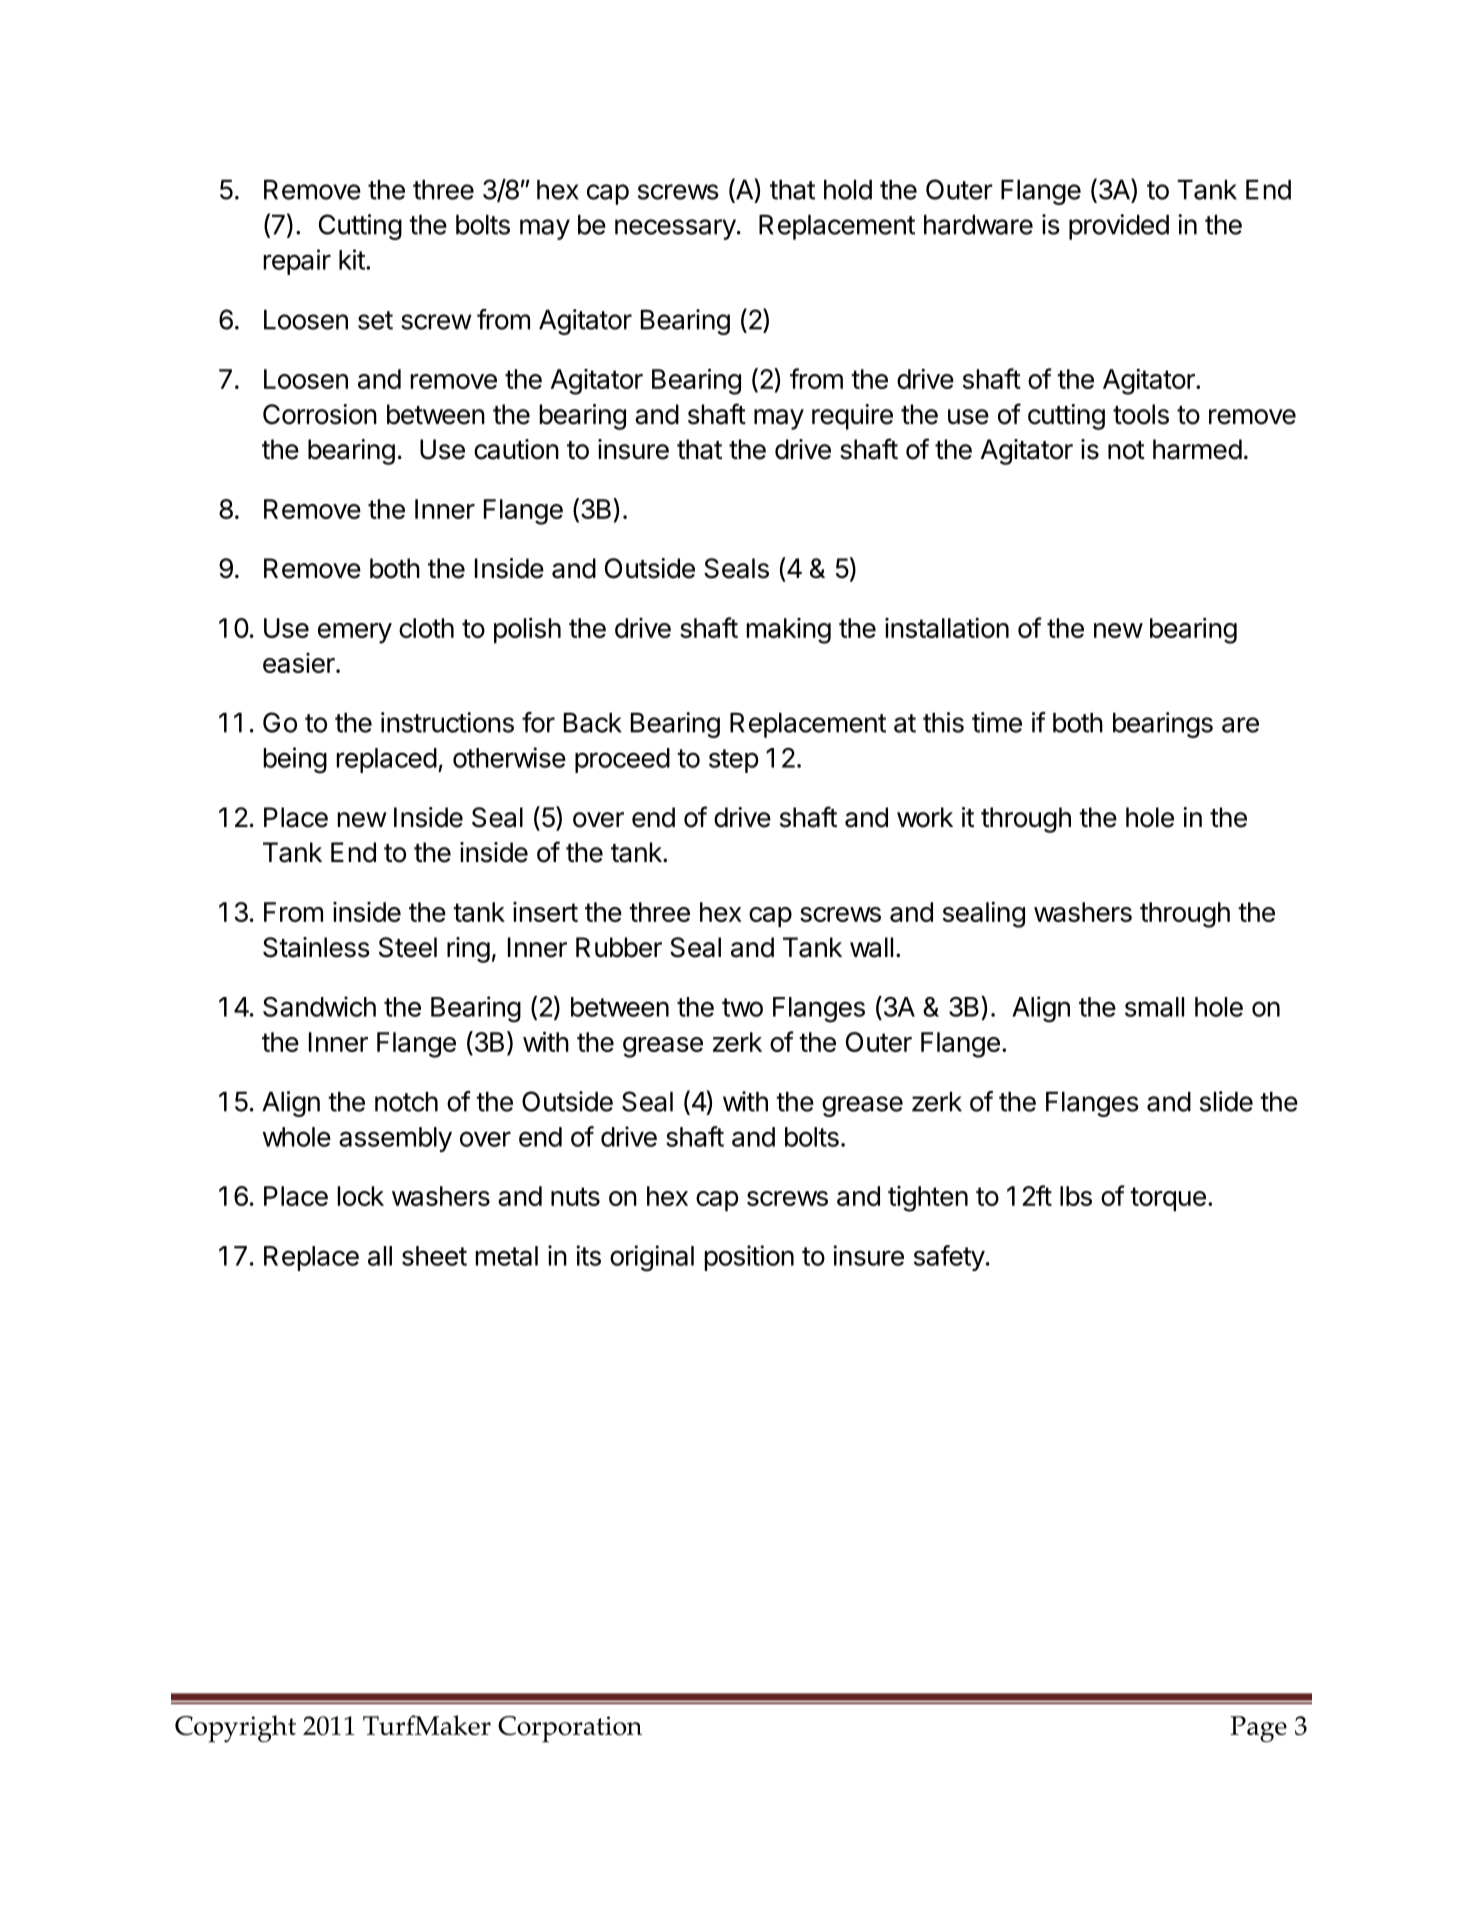 Image resolution: width=1483 pixels, height=1919 pixels. What do you see at coordinates (570, 1729) in the page?
I see `Corporation` at bounding box center [570, 1729].
